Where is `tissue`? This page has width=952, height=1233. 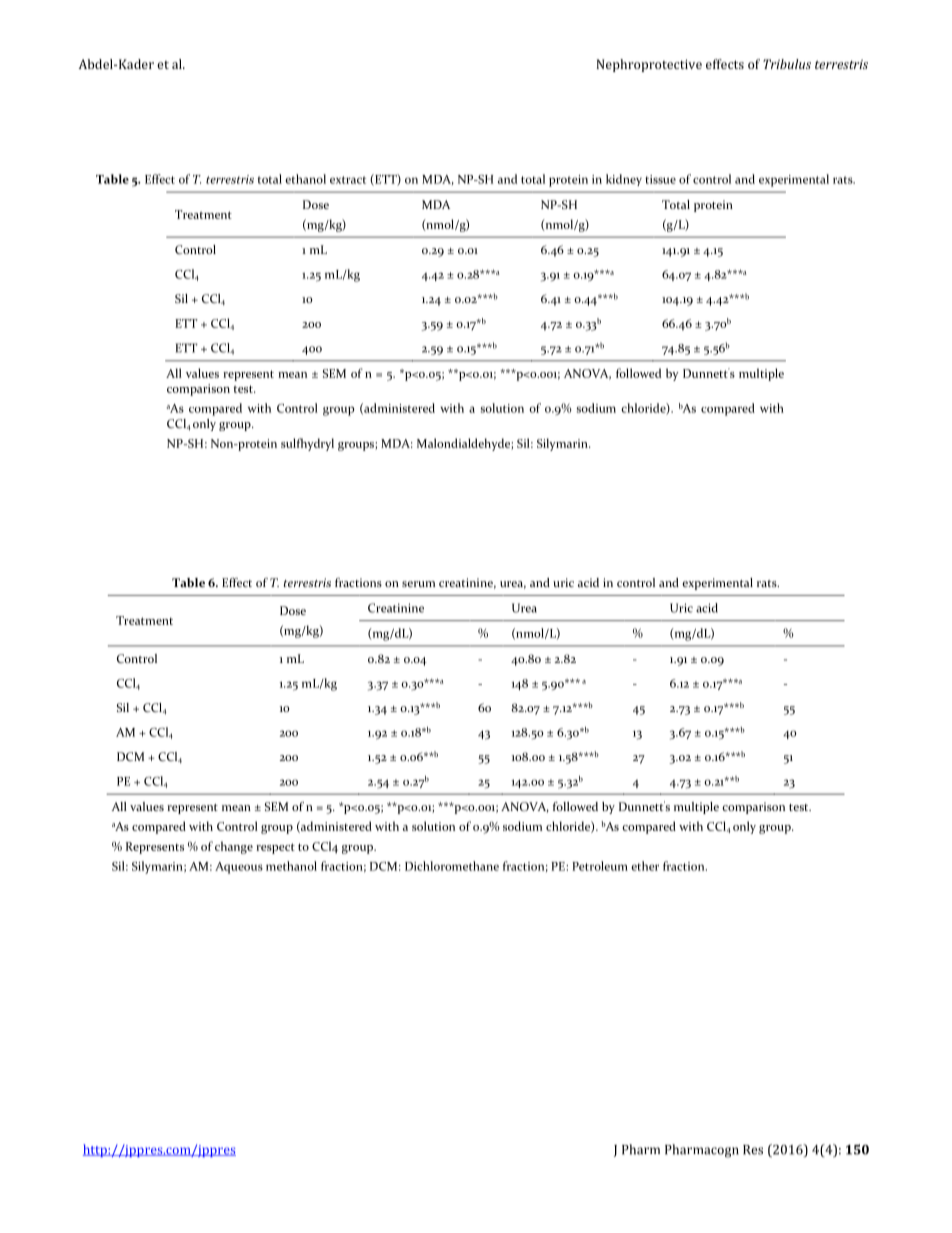 tissue is located at coordinates (660, 179).
